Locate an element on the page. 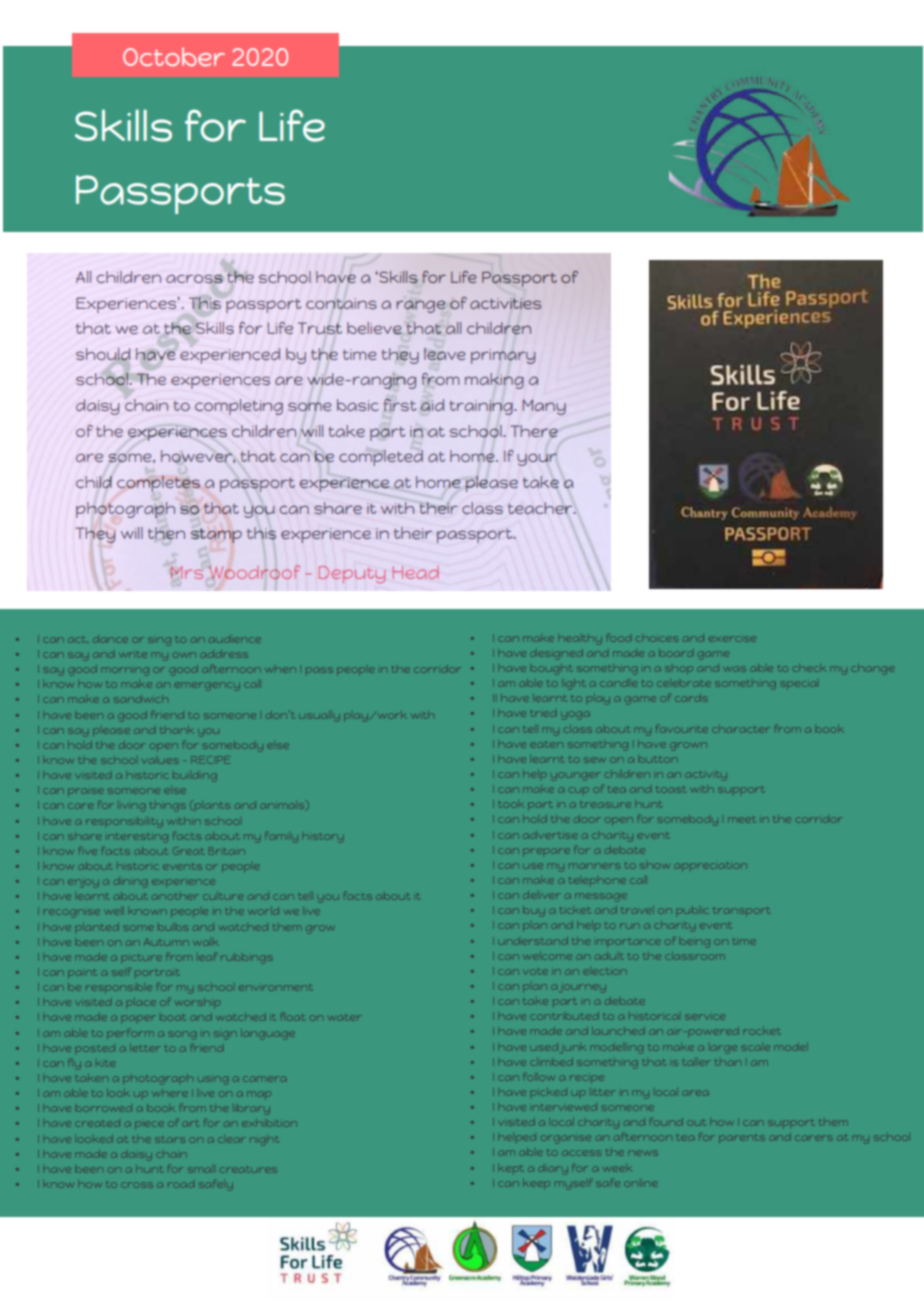  exercise is located at coordinates (732, 639).
